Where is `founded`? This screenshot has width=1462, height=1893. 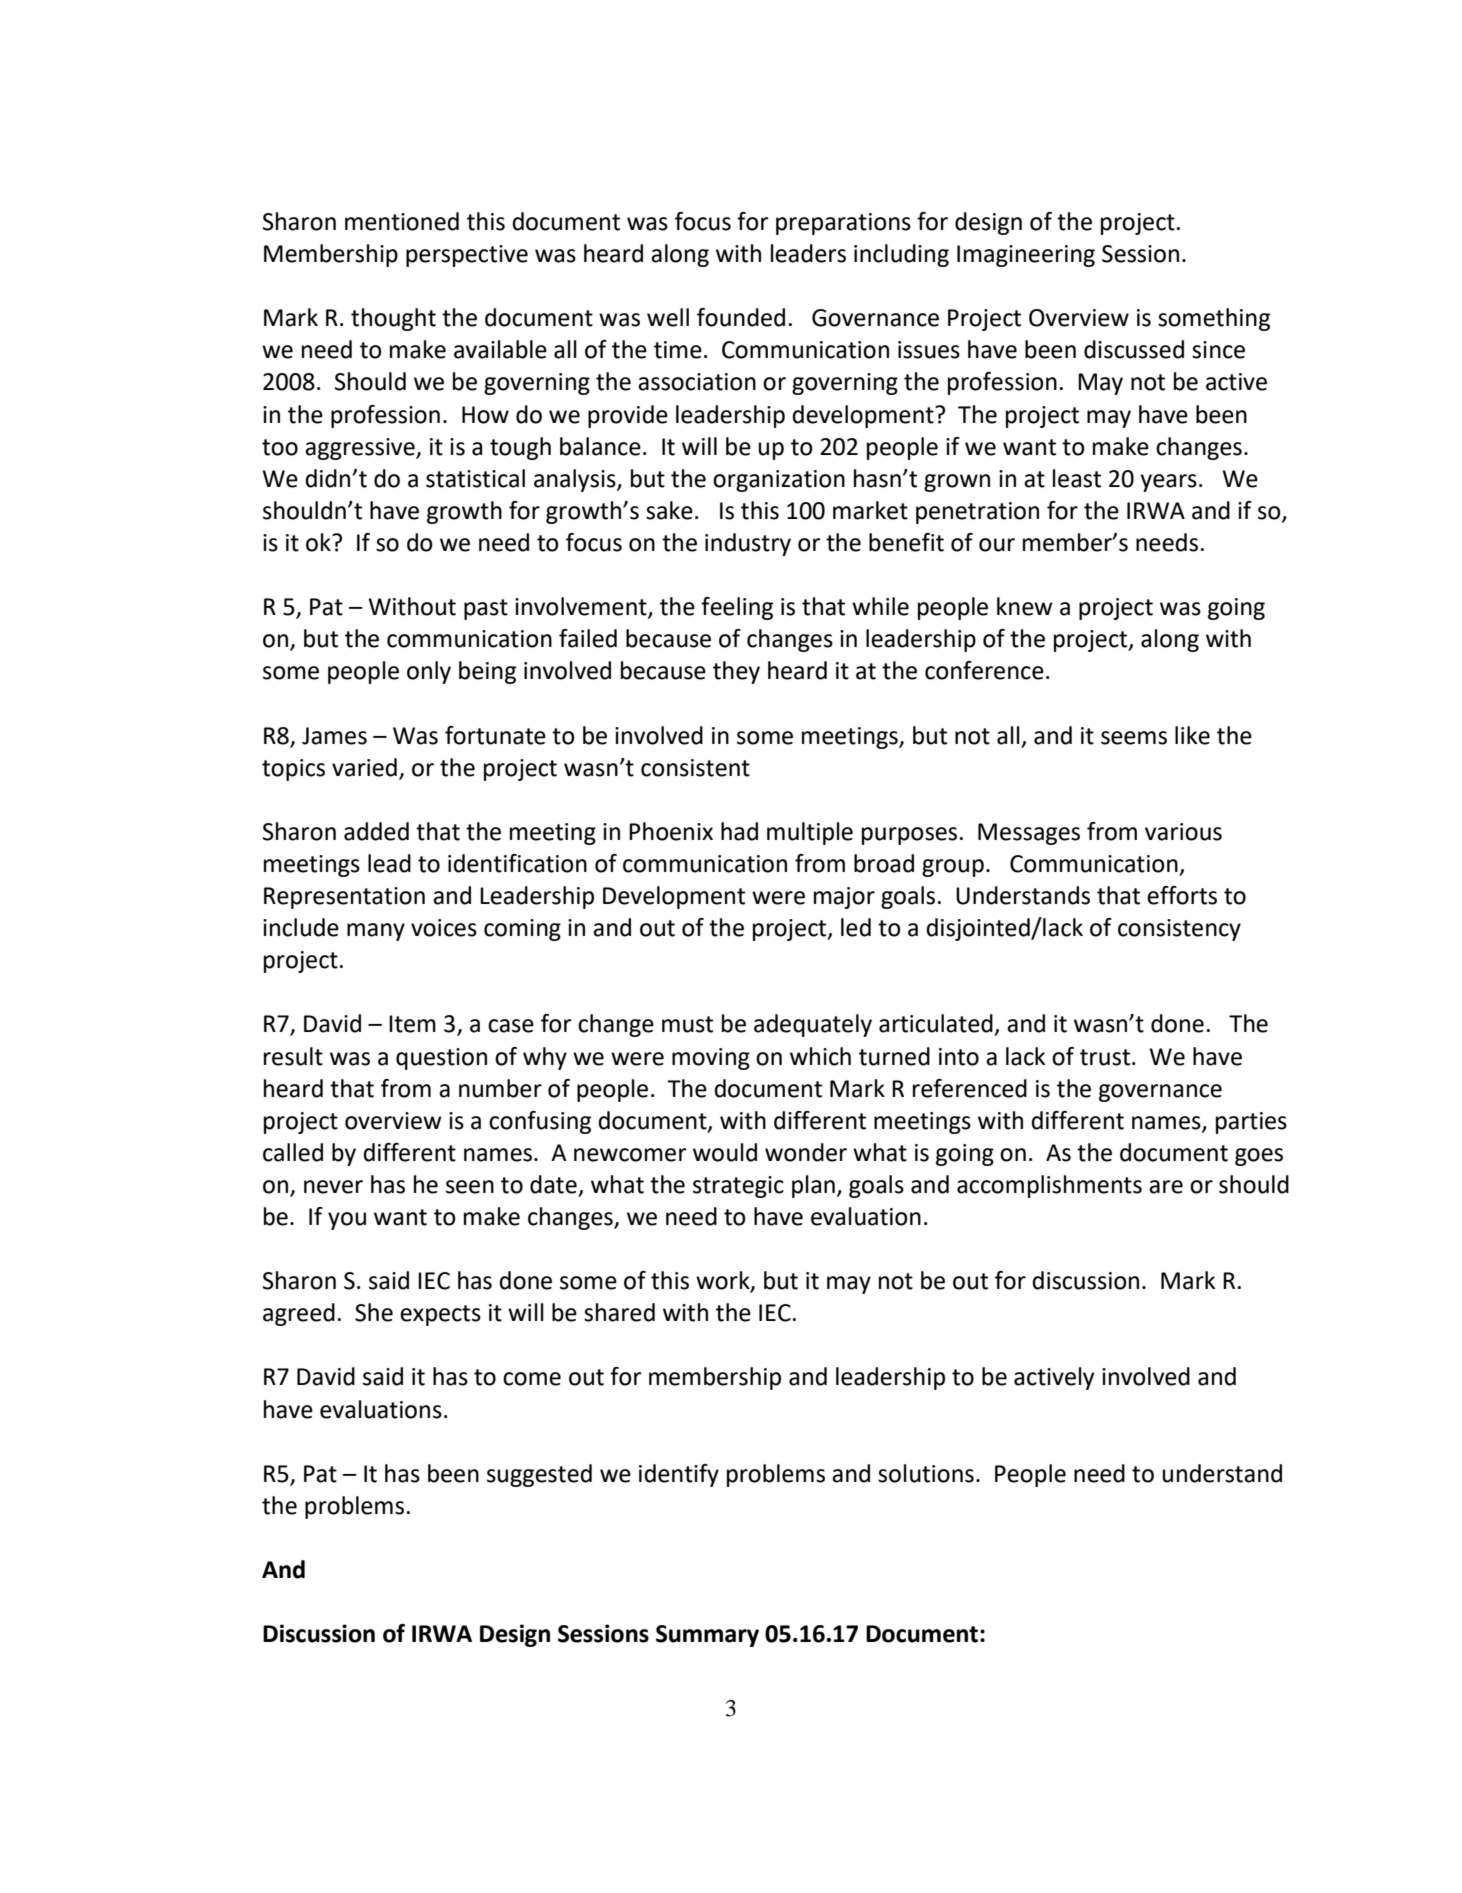 founded is located at coordinates (741, 317).
